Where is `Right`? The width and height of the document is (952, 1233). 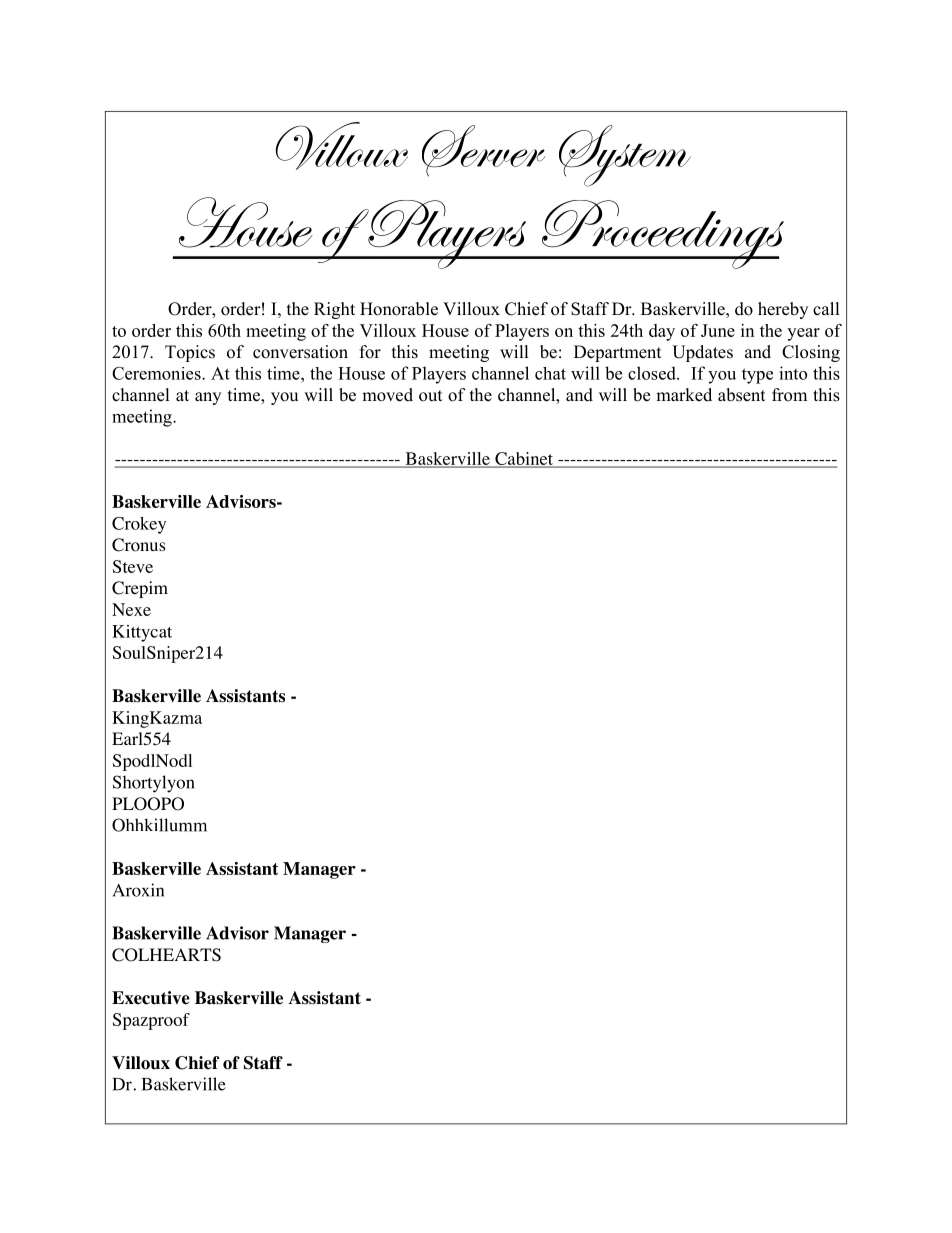 Right is located at coordinates (334, 310).
